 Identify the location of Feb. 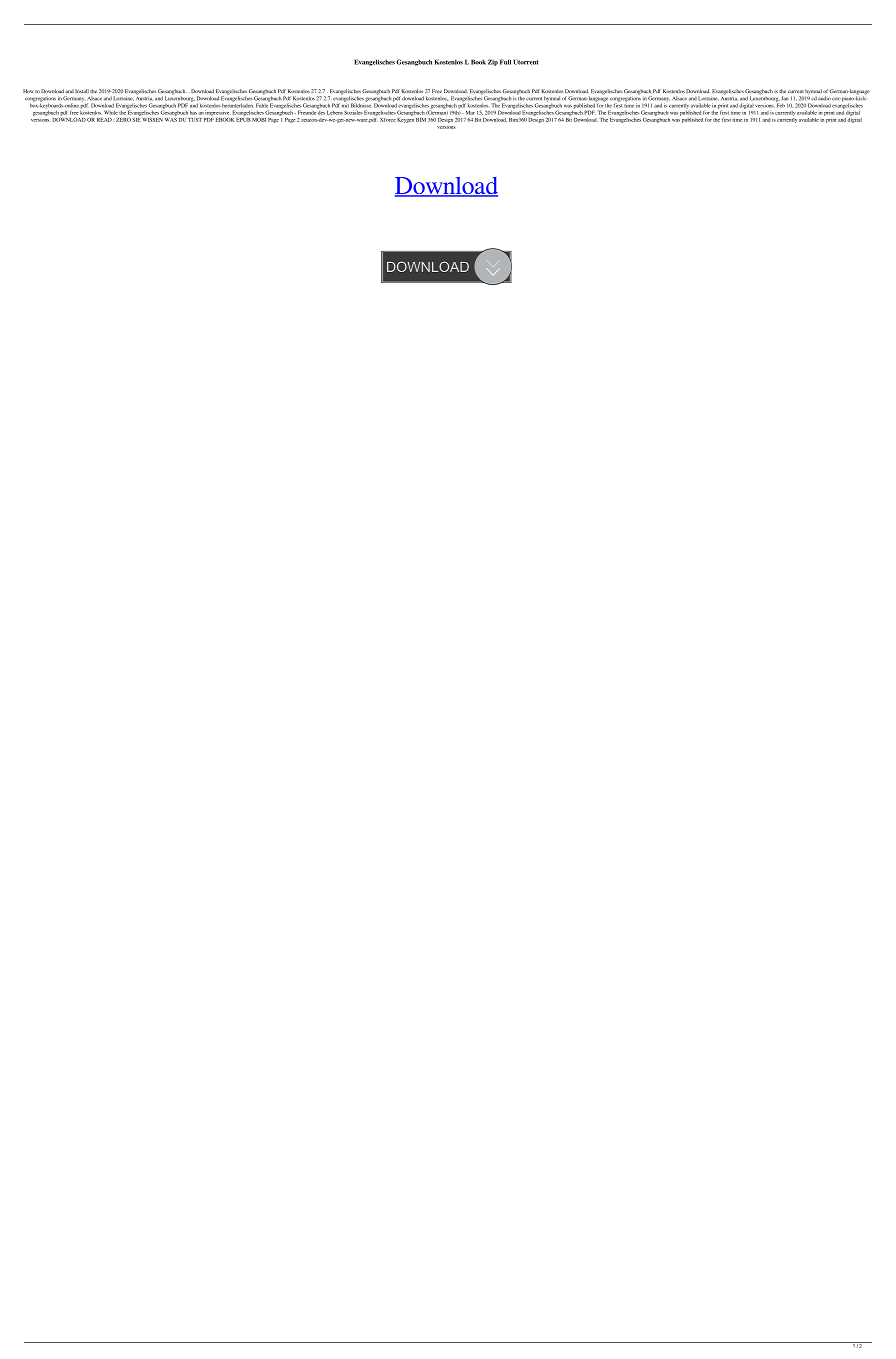
(780, 104).
